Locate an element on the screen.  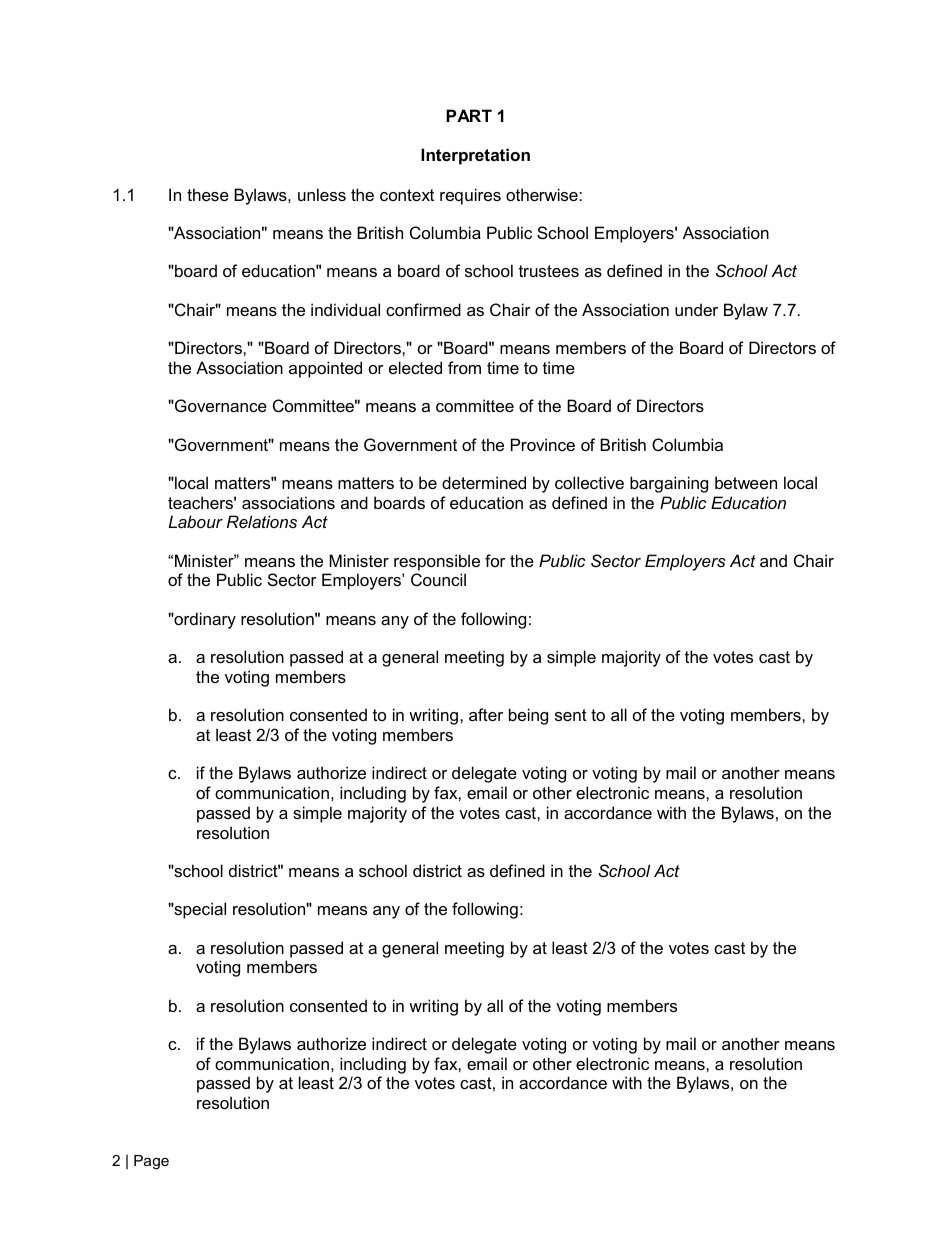
Labour is located at coordinates (195, 521).
